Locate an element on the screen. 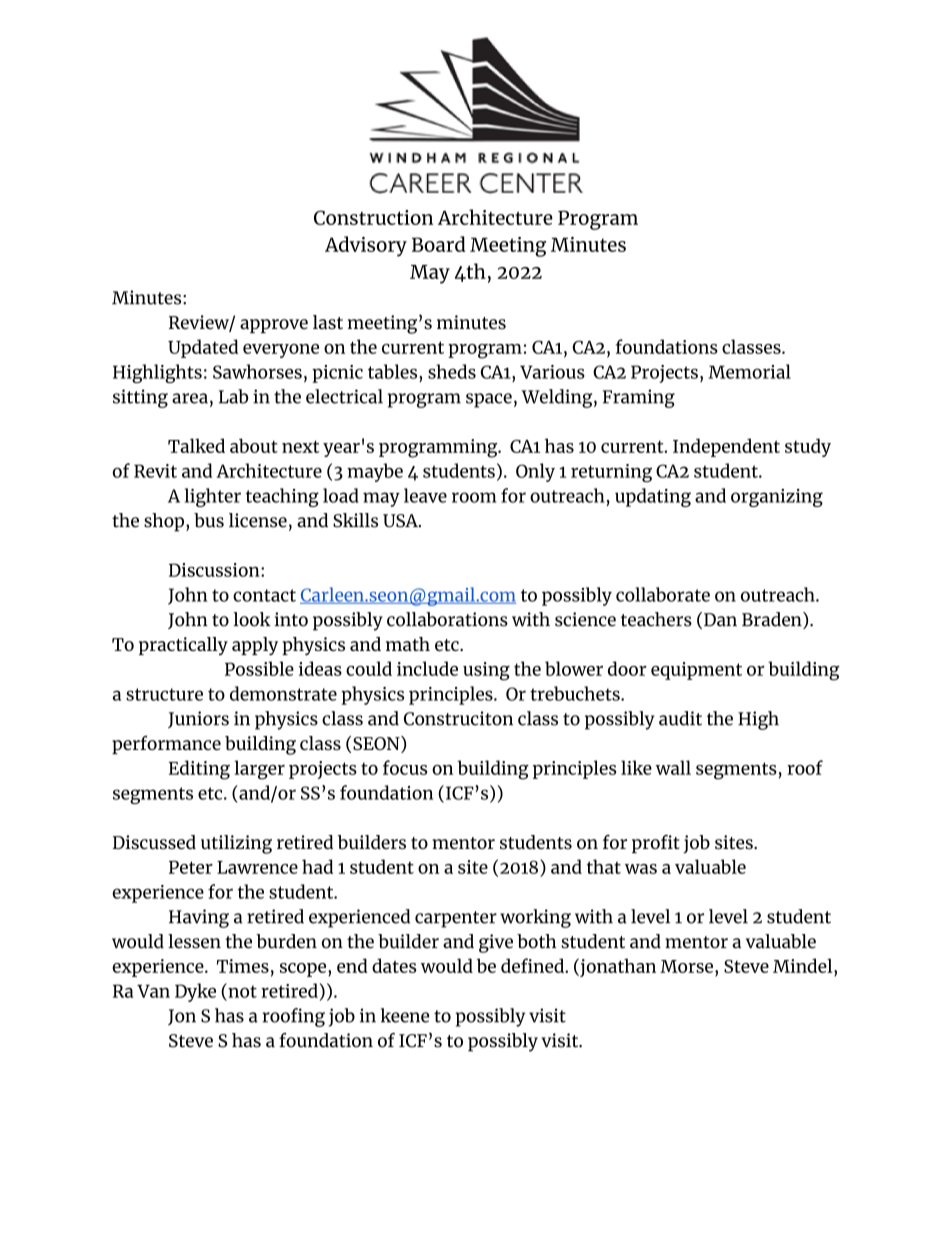 This screenshot has height=1233, width=952. Dan is located at coordinates (720, 620).
